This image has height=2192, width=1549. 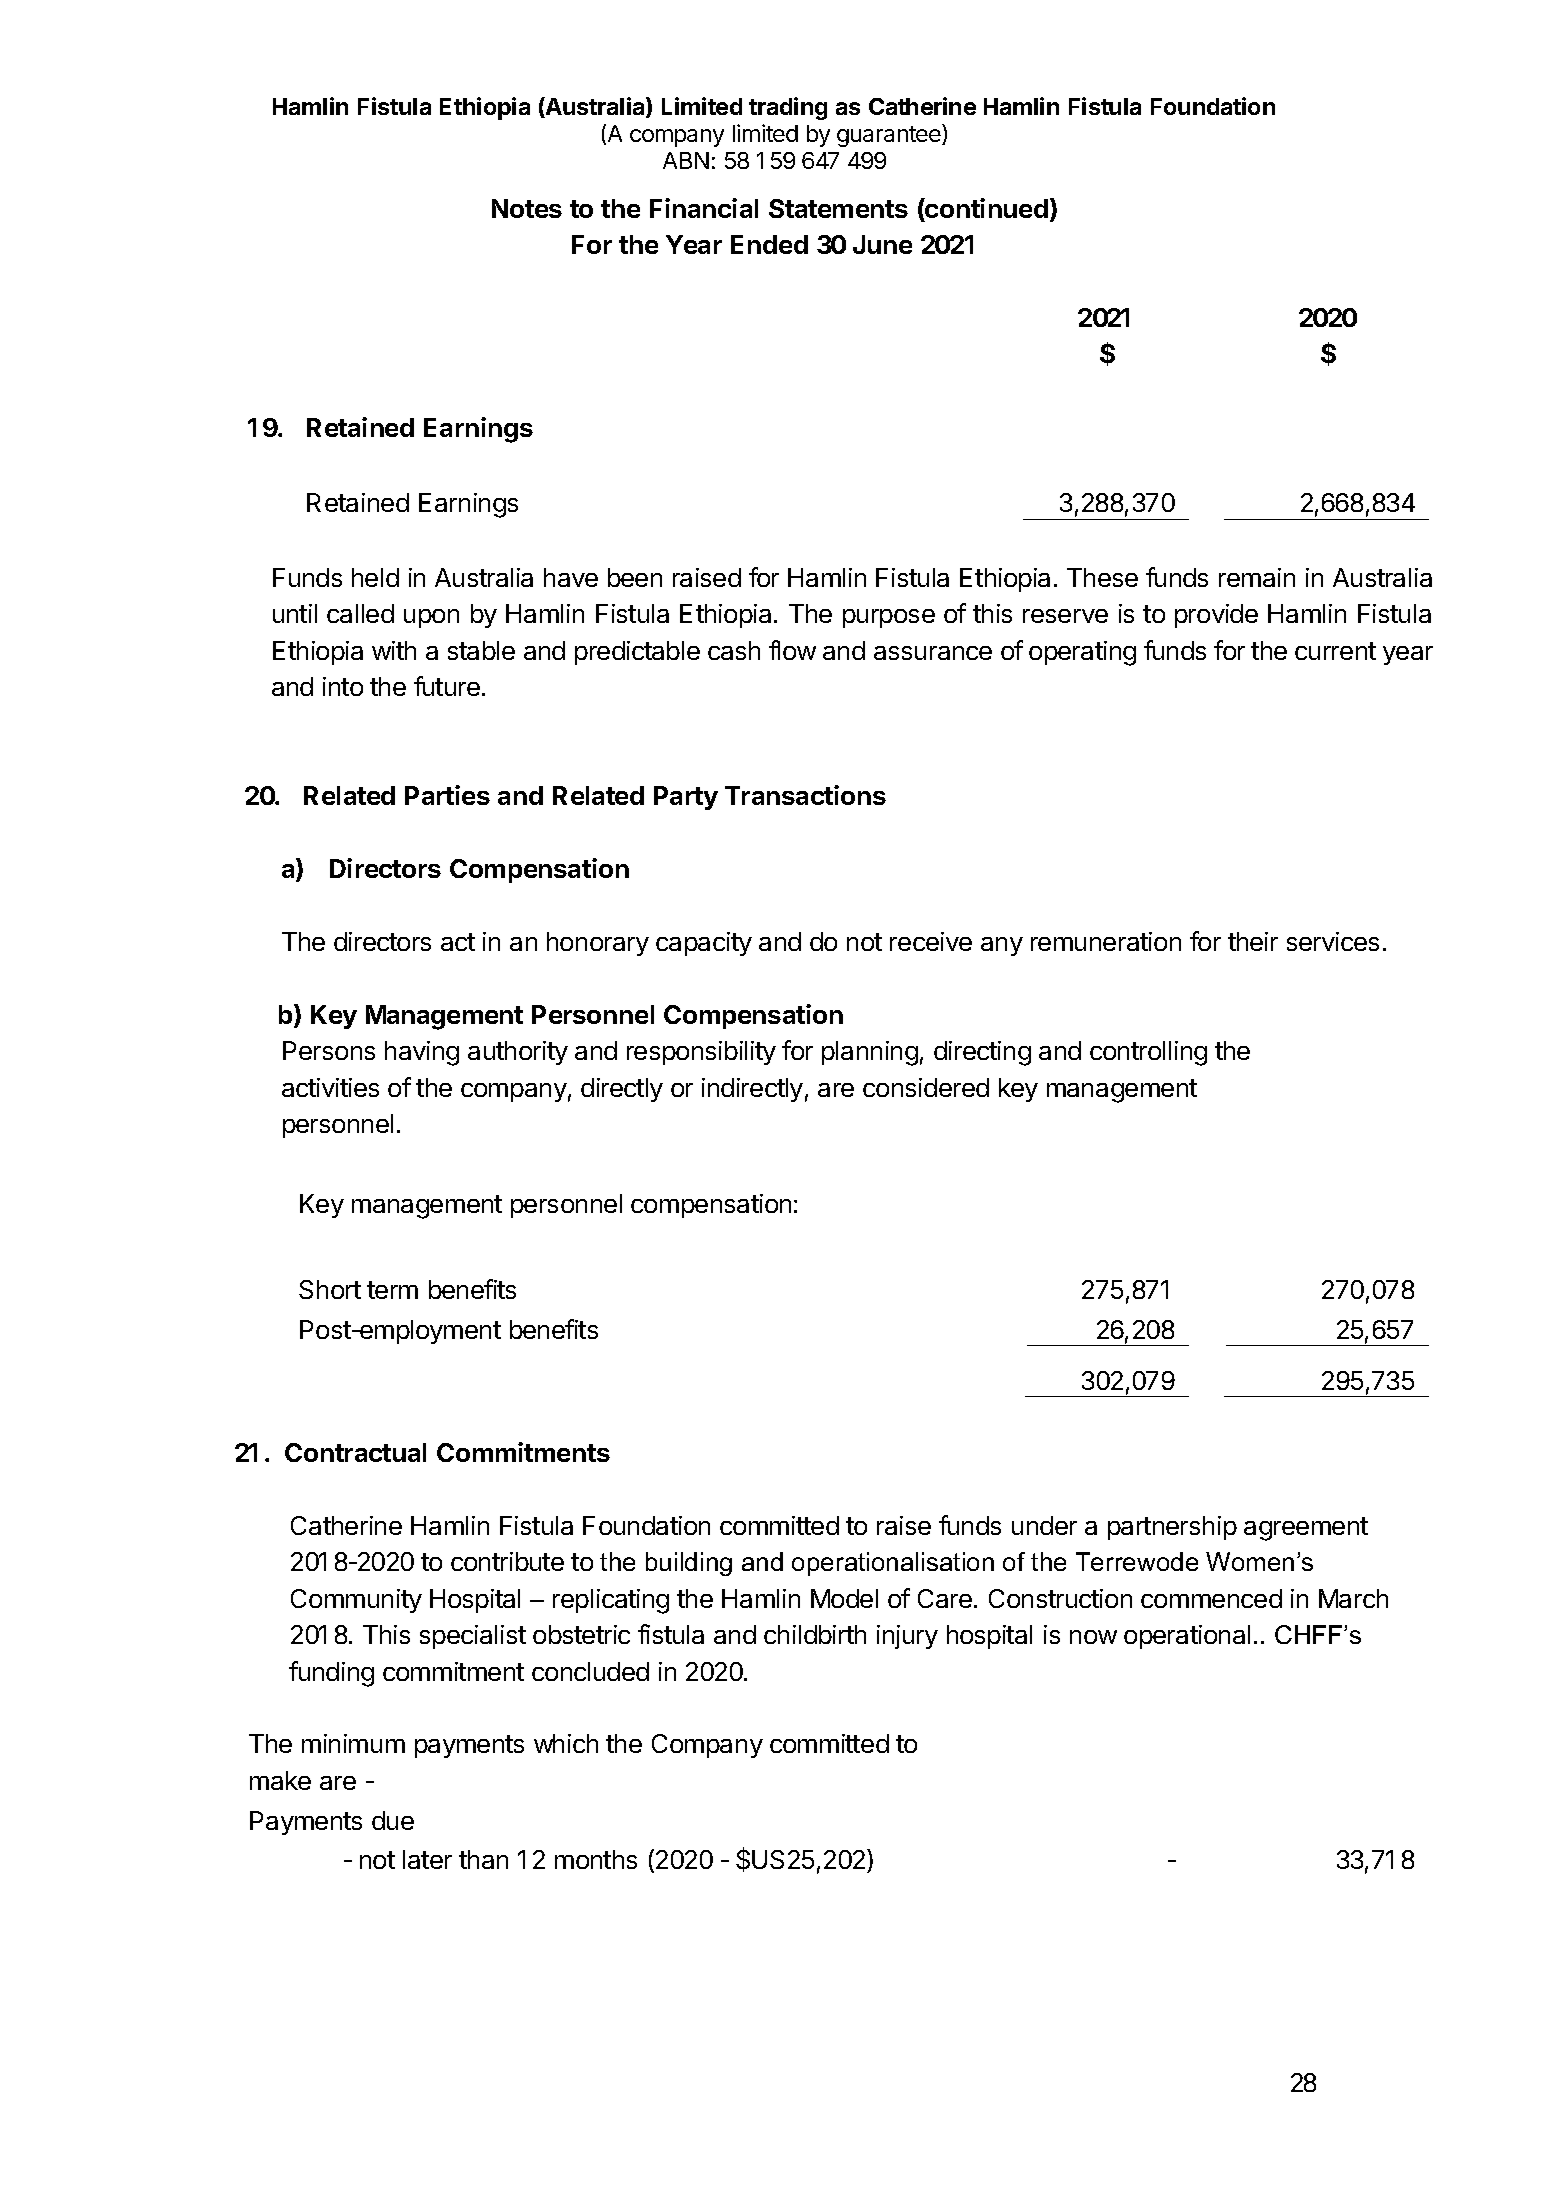 What do you see at coordinates (422, 1053) in the image?
I see `having` at bounding box center [422, 1053].
